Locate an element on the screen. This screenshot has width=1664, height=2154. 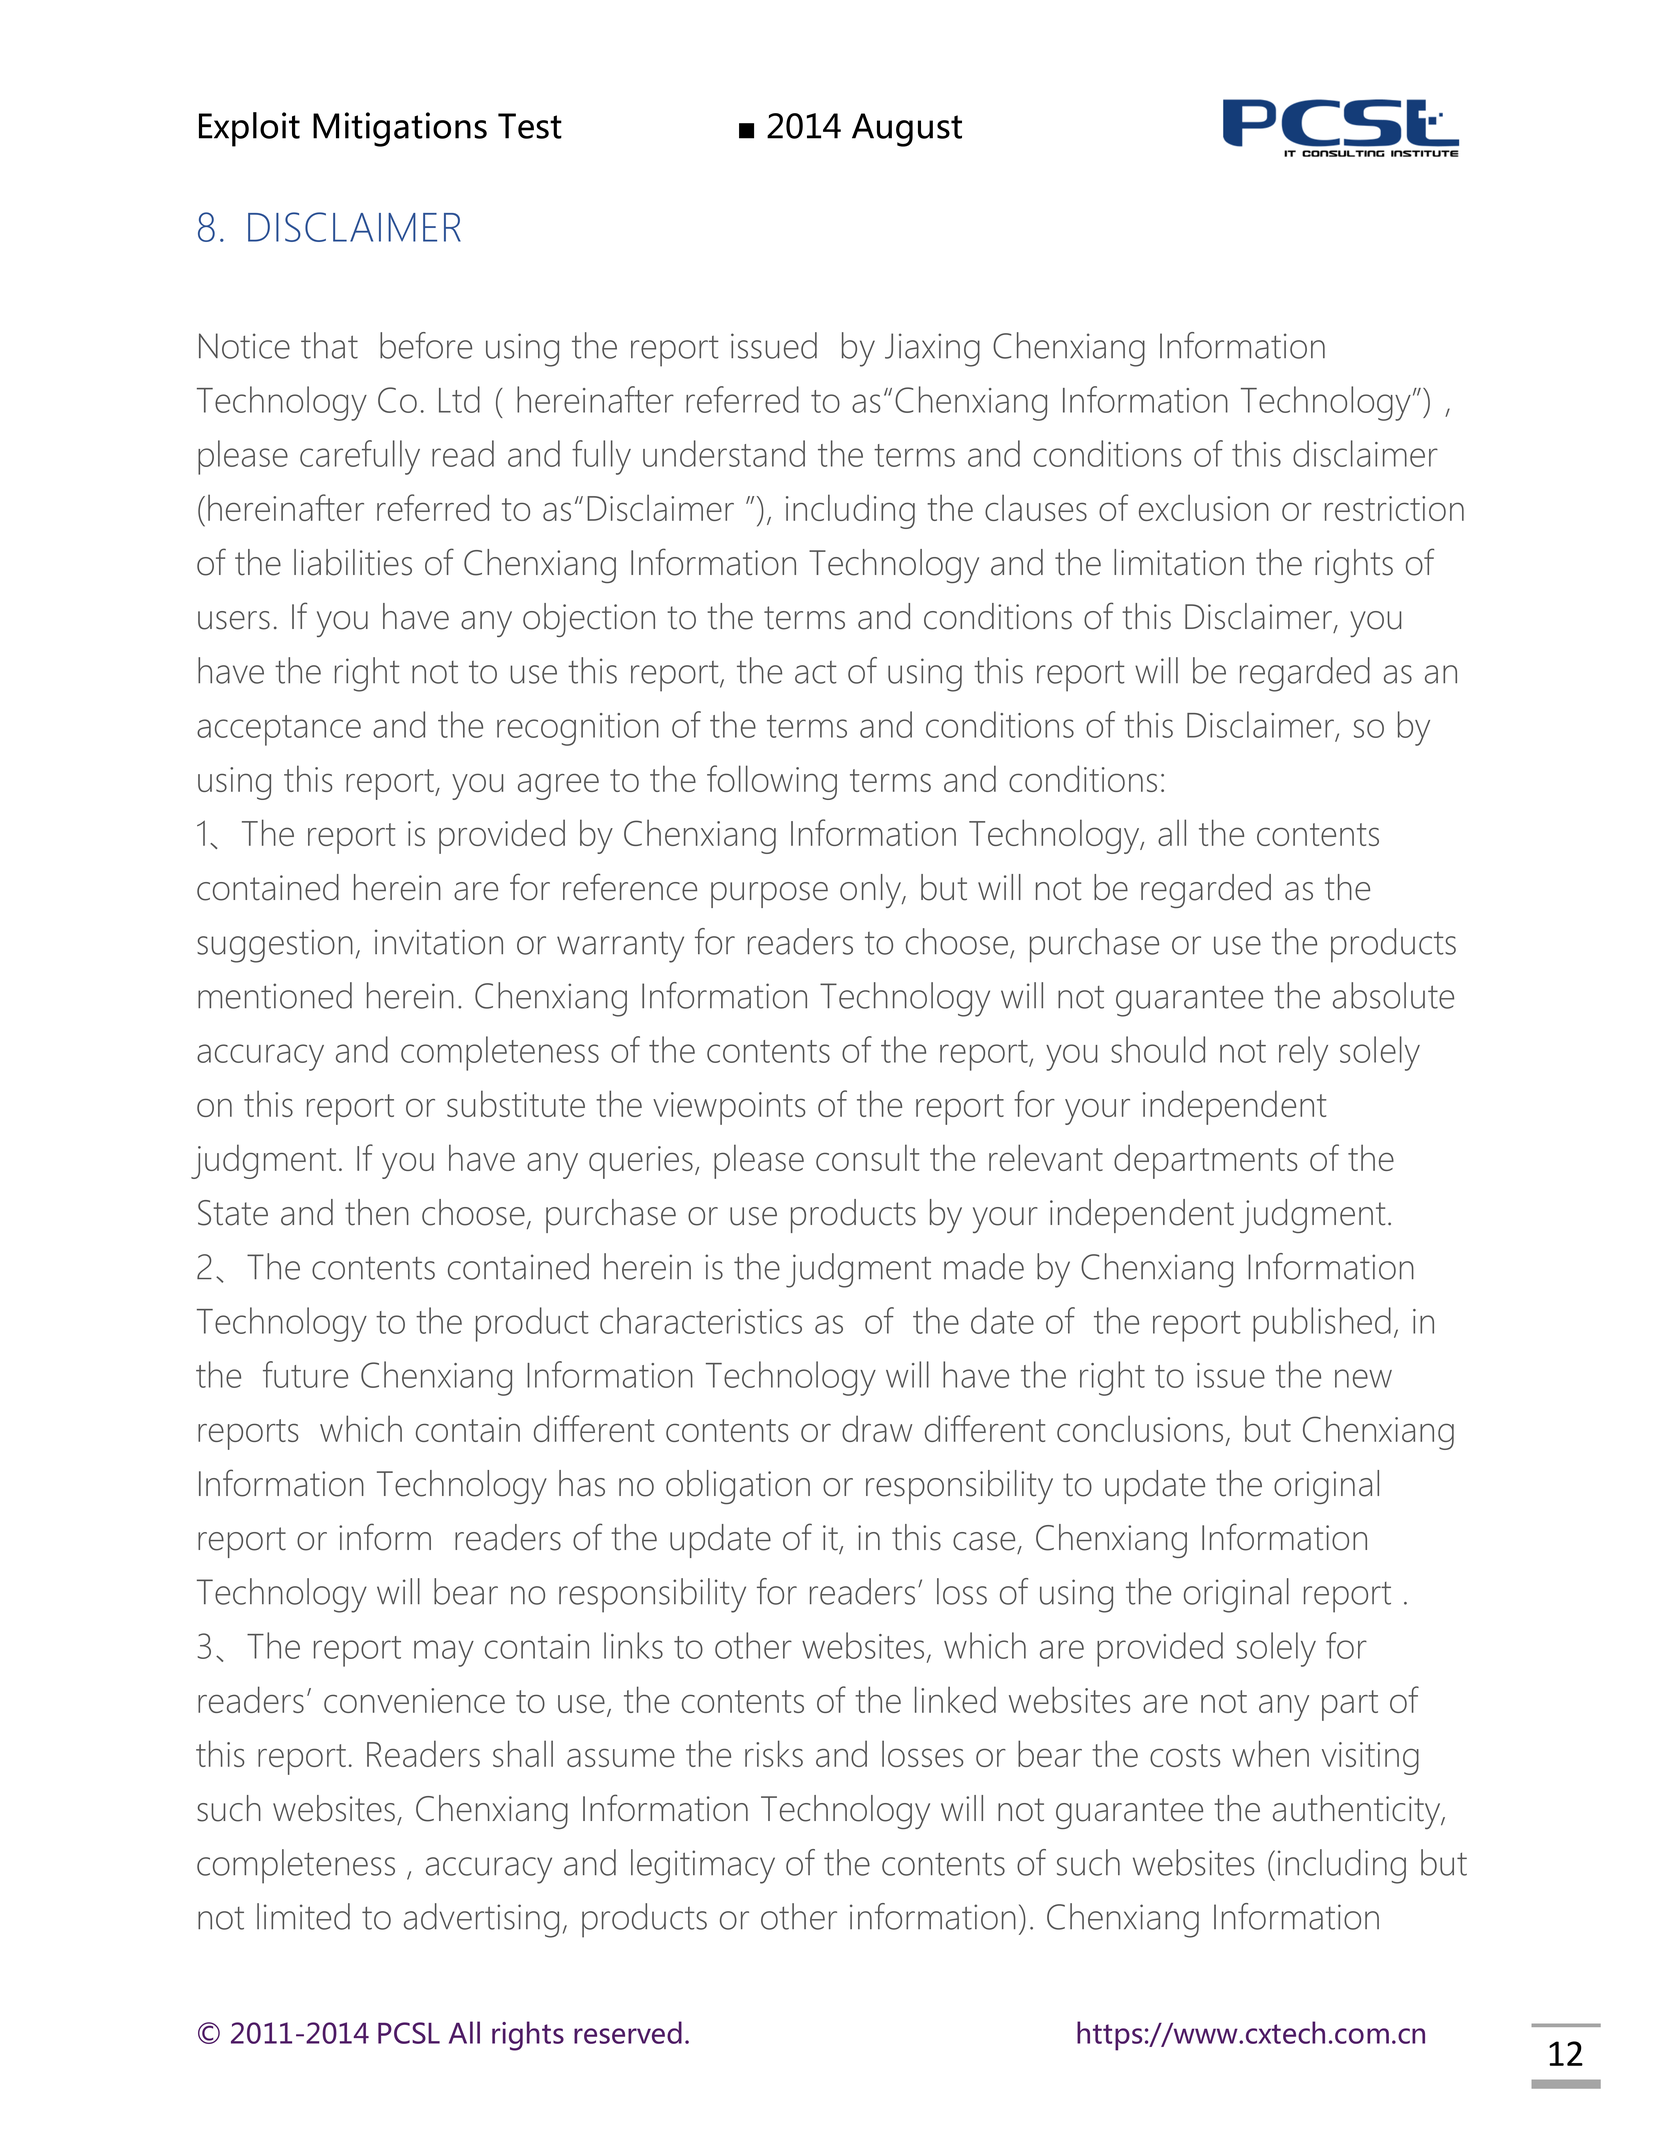
rely is located at coordinates (1303, 1053).
